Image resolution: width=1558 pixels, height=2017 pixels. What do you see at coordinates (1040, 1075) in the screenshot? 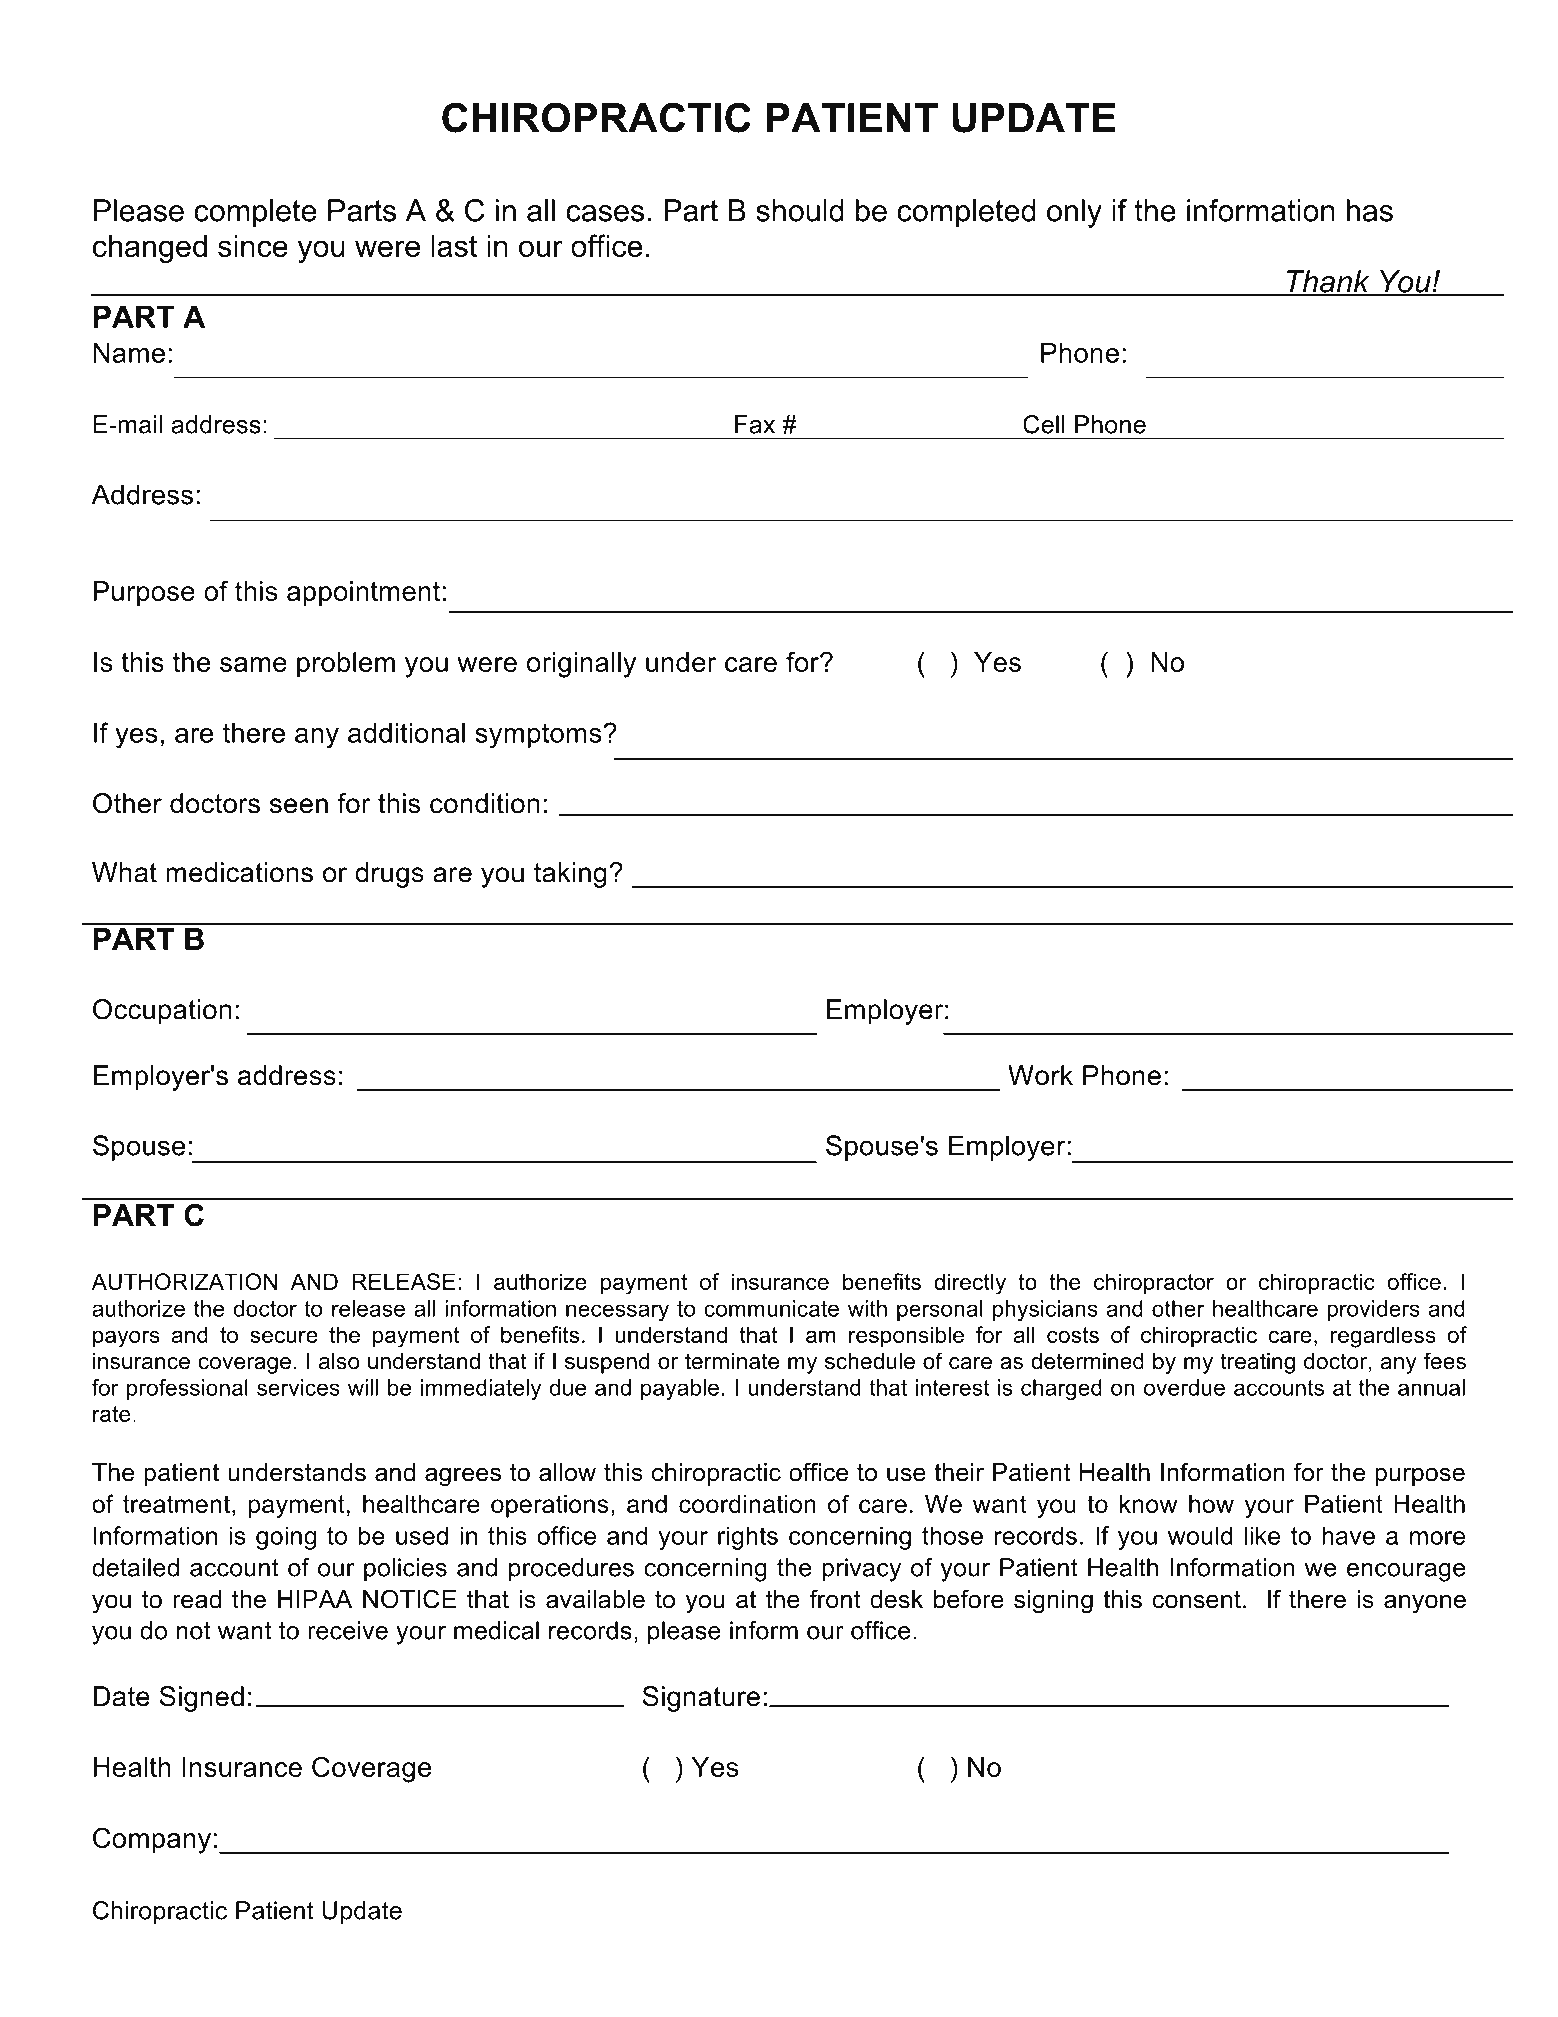
I see `Work` at bounding box center [1040, 1075].
